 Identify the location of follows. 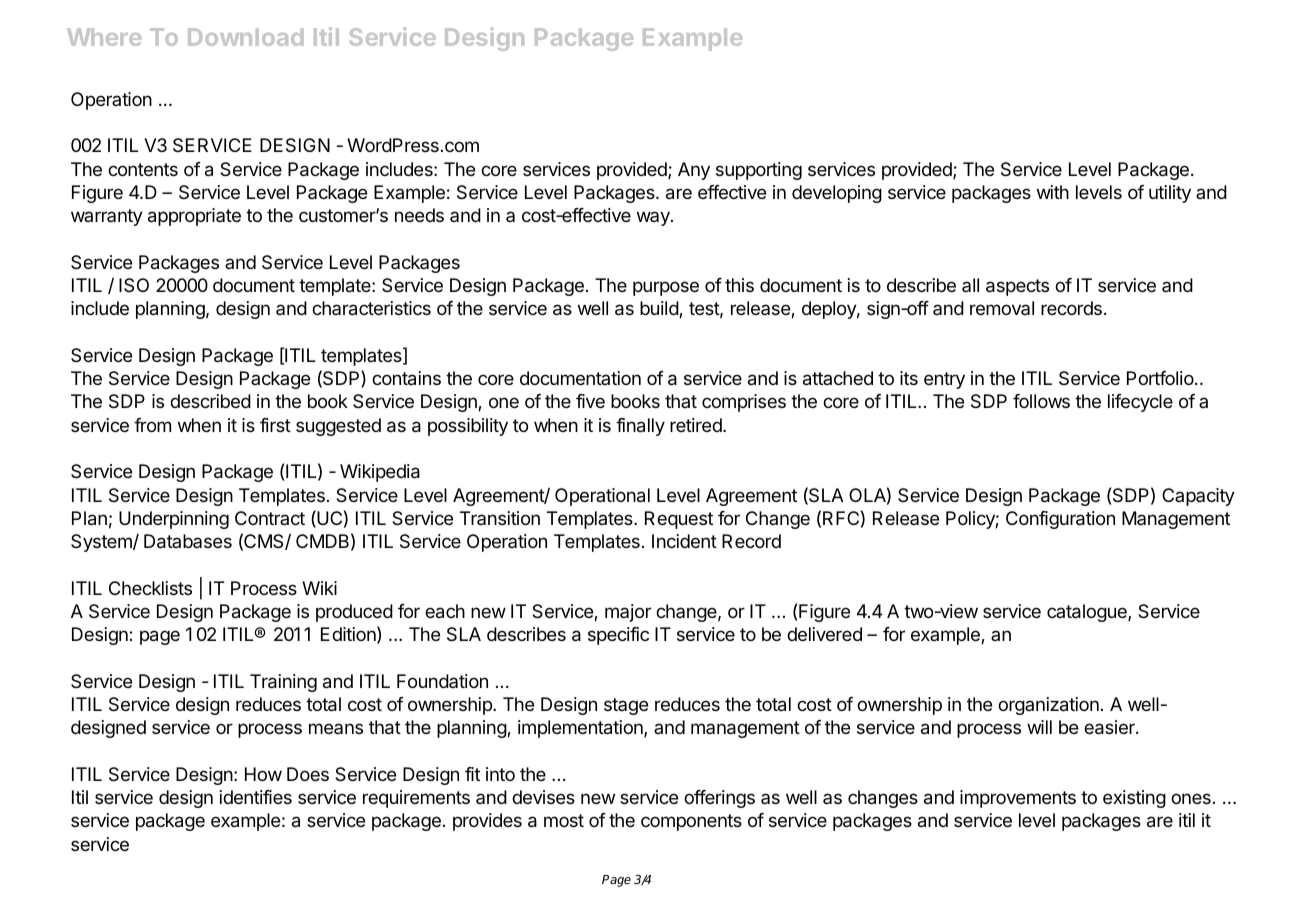
(1041, 401).
